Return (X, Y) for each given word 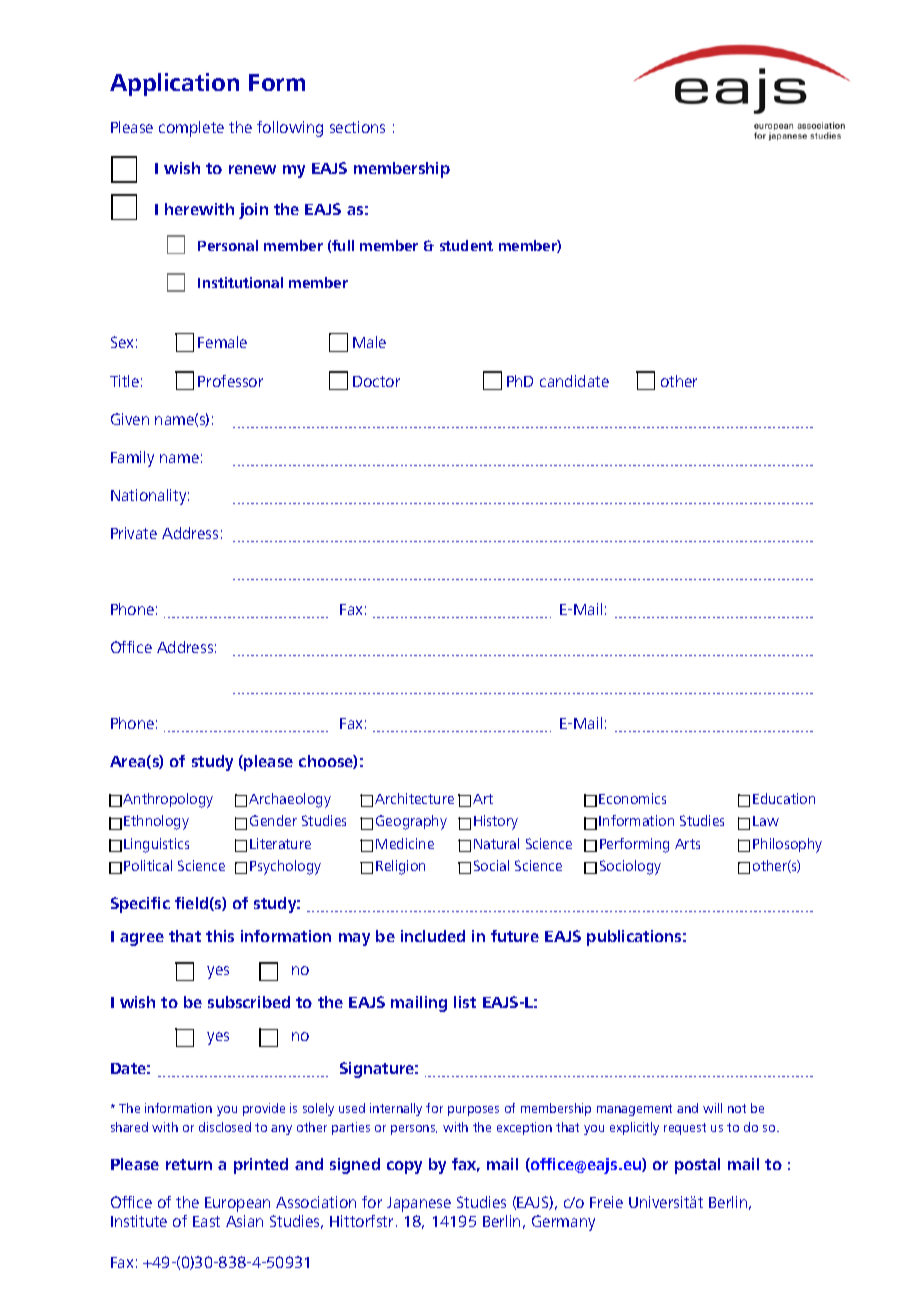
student (466, 245)
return (189, 1164)
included (433, 936)
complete (191, 129)
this (220, 936)
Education (784, 798)
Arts (687, 844)
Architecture (414, 798)
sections (357, 127)
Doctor (376, 381)
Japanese (419, 1204)
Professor (230, 381)
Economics (632, 798)
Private (134, 533)
